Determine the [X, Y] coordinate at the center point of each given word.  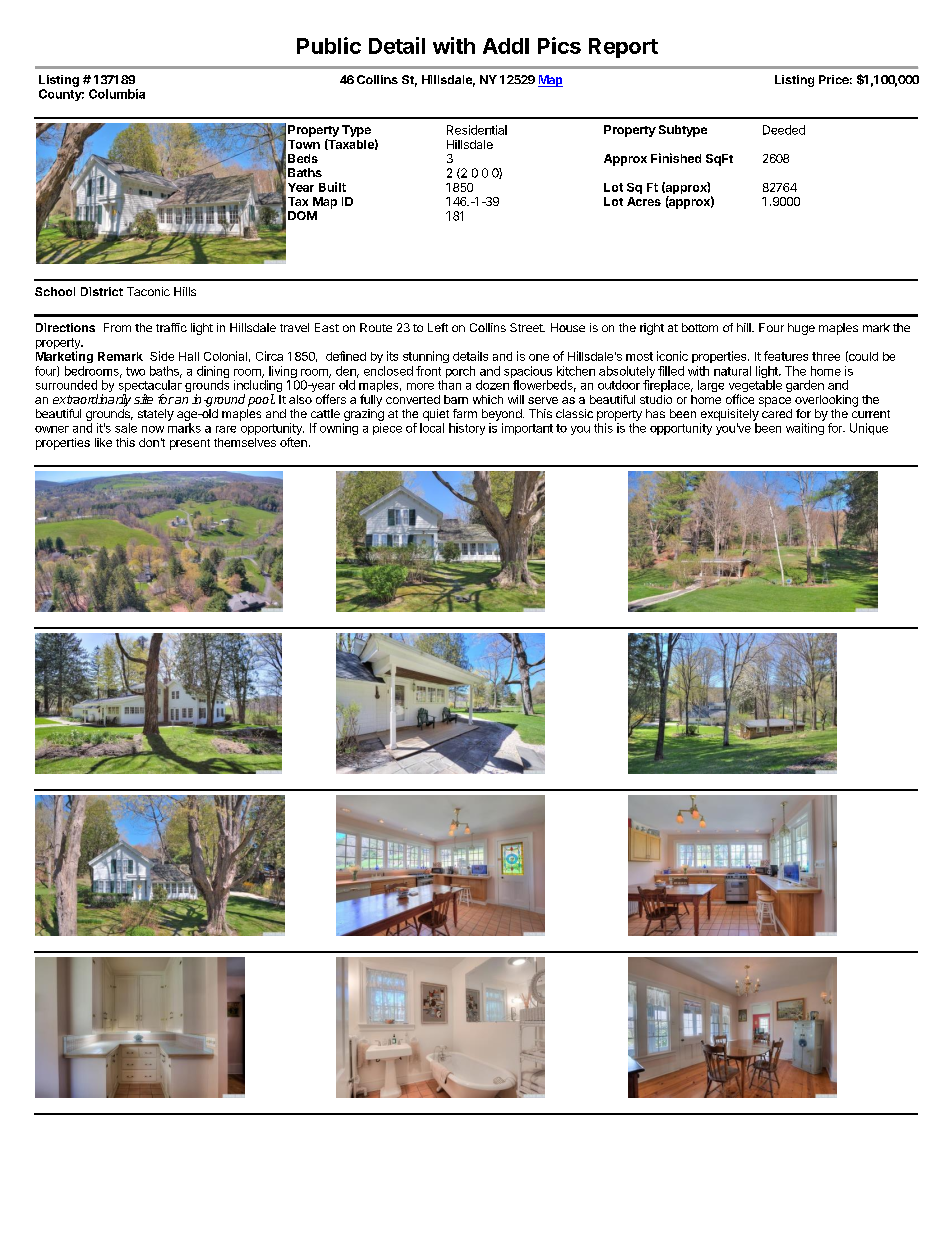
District [102, 291]
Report [623, 48]
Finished [676, 158]
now [153, 429]
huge [801, 329]
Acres [644, 201]
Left [438, 327]
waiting [805, 429]
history [467, 429]
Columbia [117, 94]
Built [332, 187]
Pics [559, 45]
